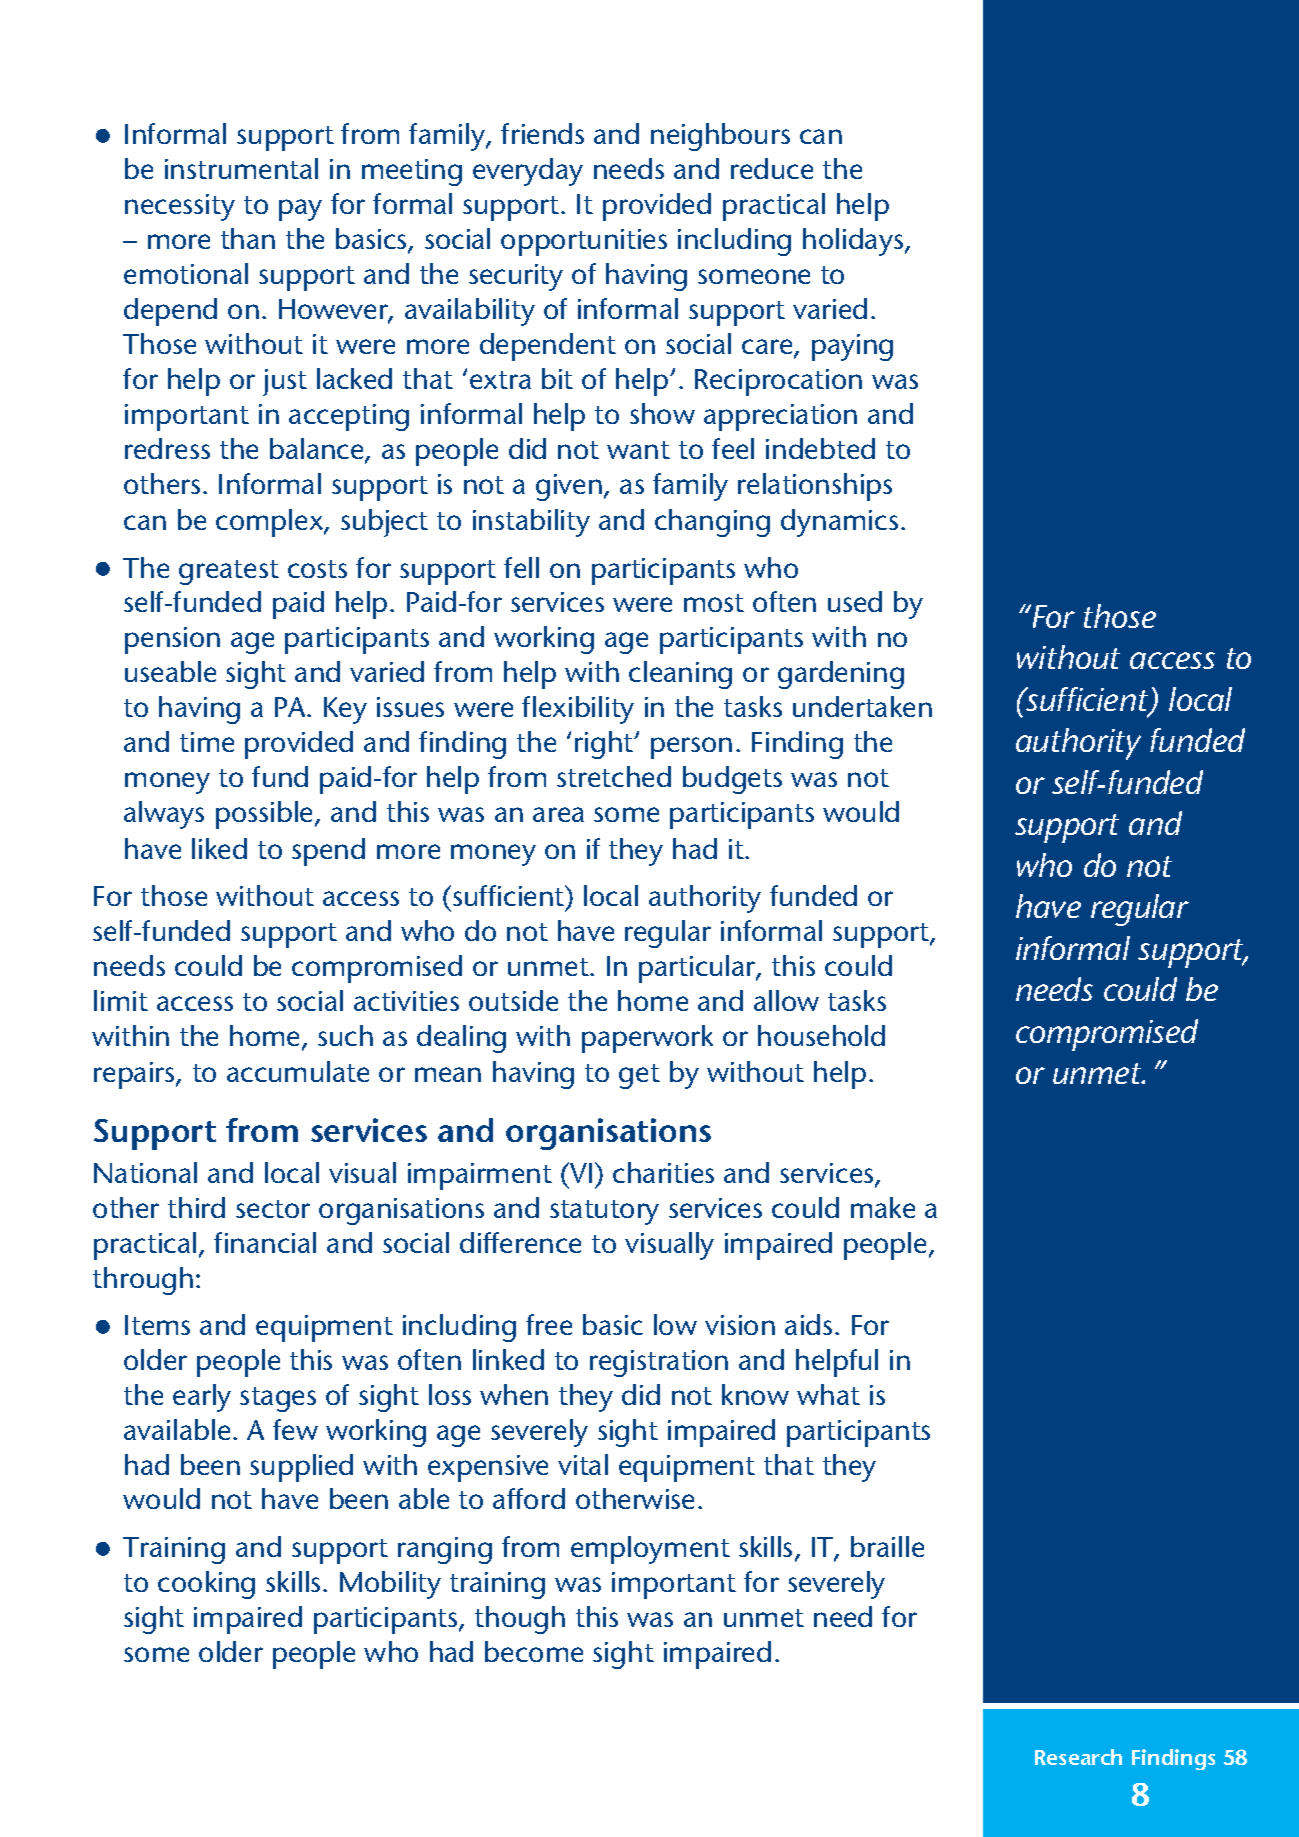 Image resolution: width=1299 pixels, height=1837 pixels. Describe the element at coordinates (207, 742) in the screenshot. I see `time` at that location.
